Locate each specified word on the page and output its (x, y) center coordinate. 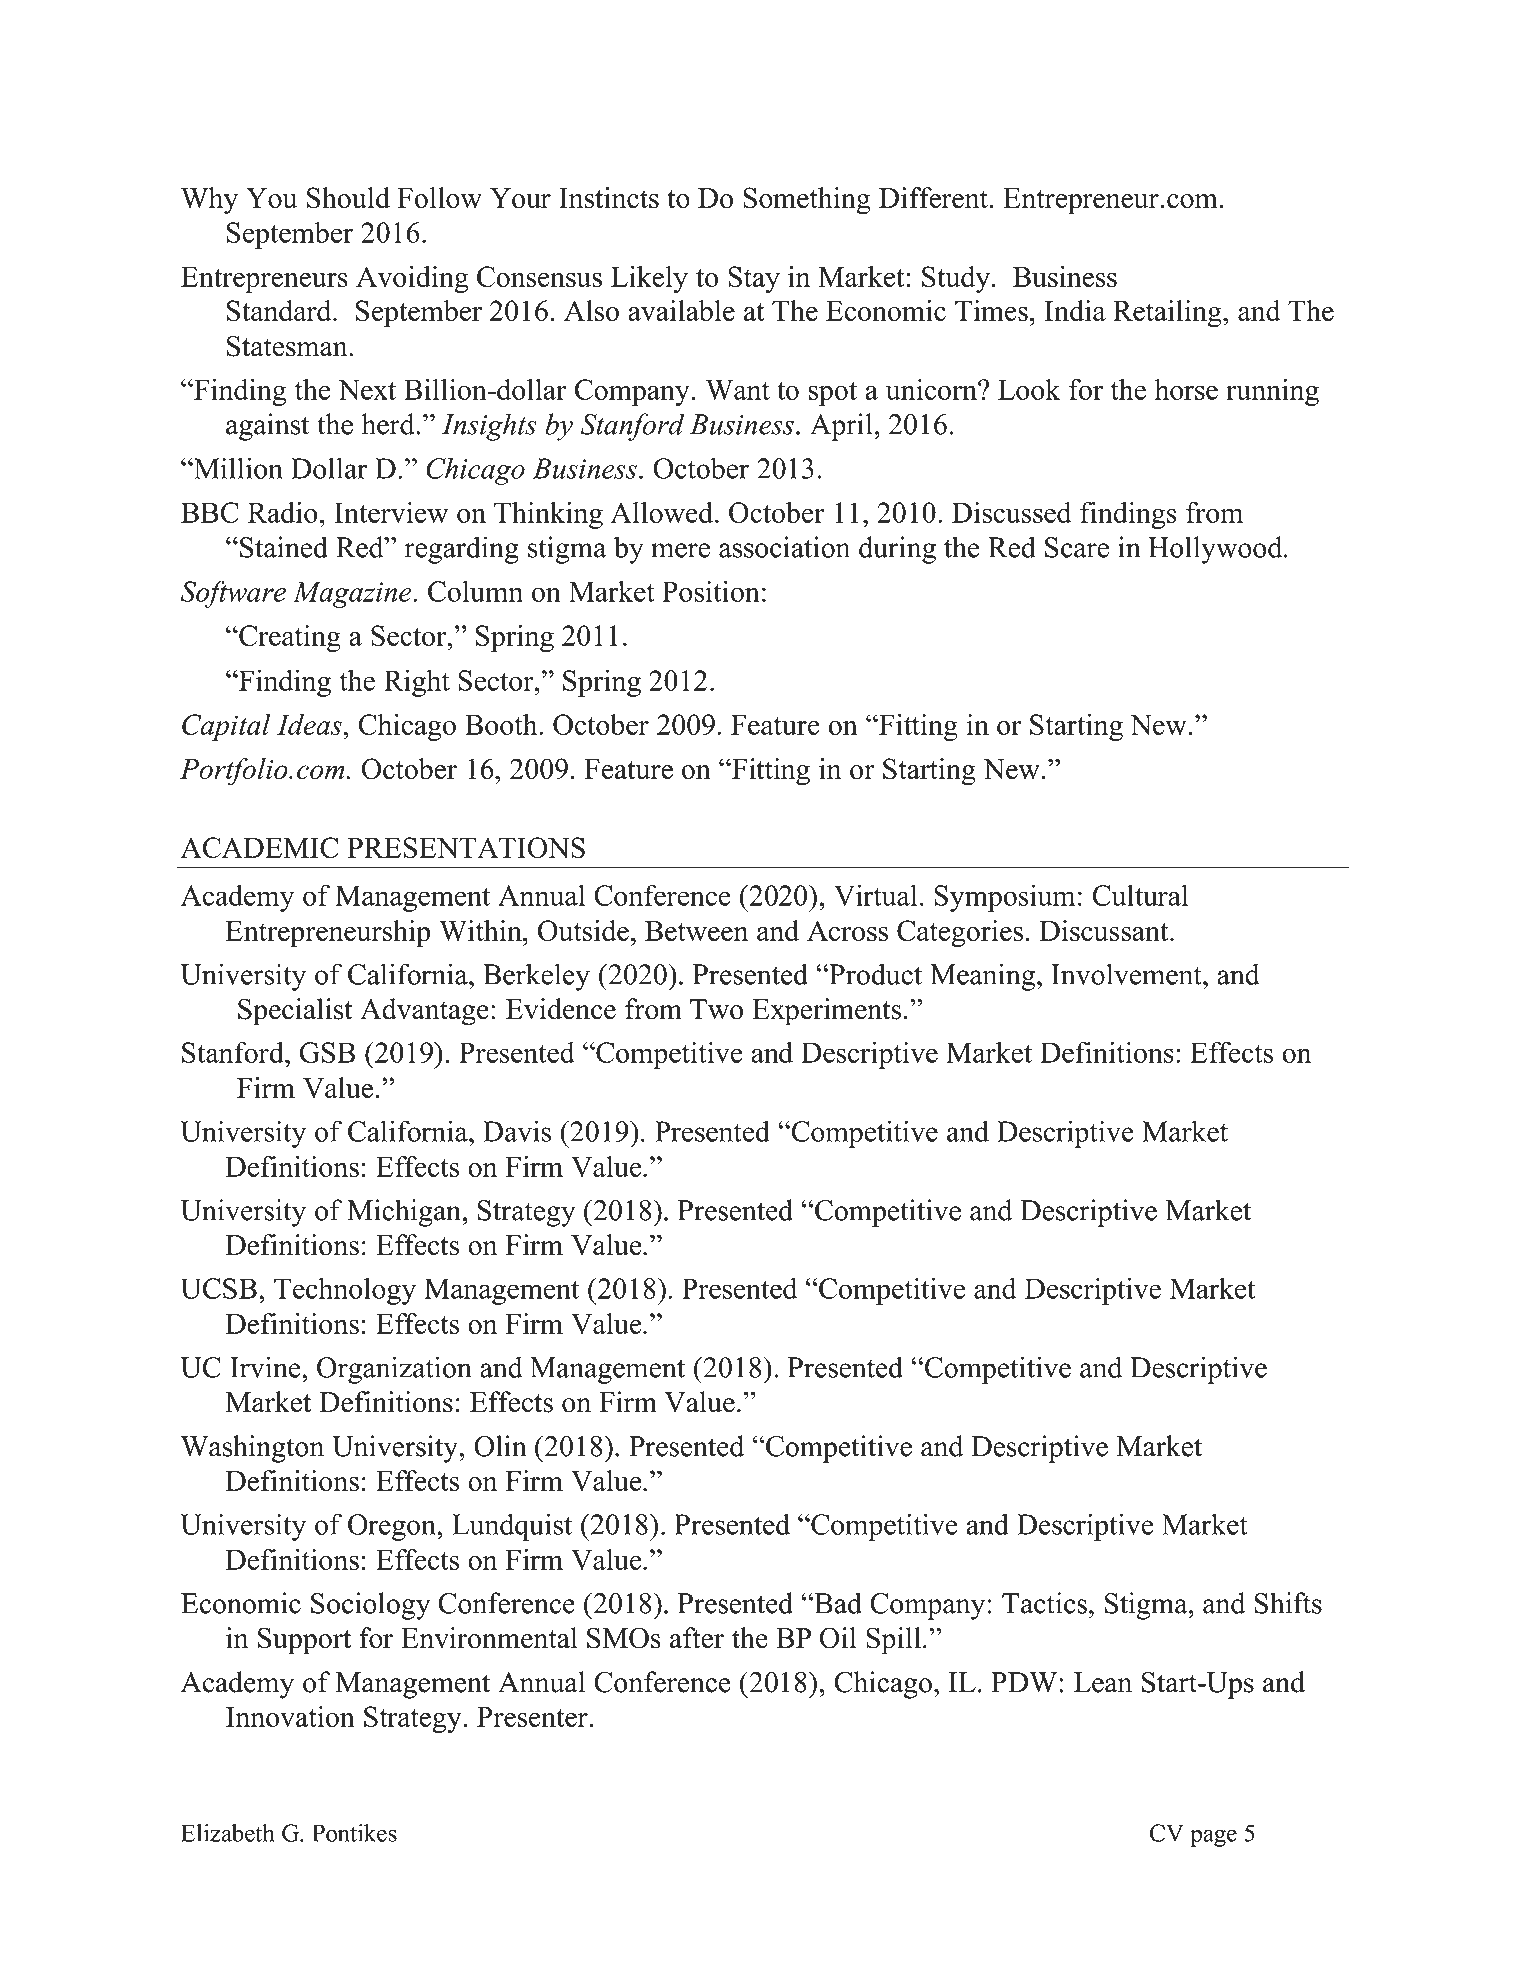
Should (348, 198)
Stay (754, 279)
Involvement (1127, 974)
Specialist (295, 1012)
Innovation (290, 1716)
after (697, 1638)
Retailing (1168, 313)
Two (716, 1009)
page (1213, 1838)
